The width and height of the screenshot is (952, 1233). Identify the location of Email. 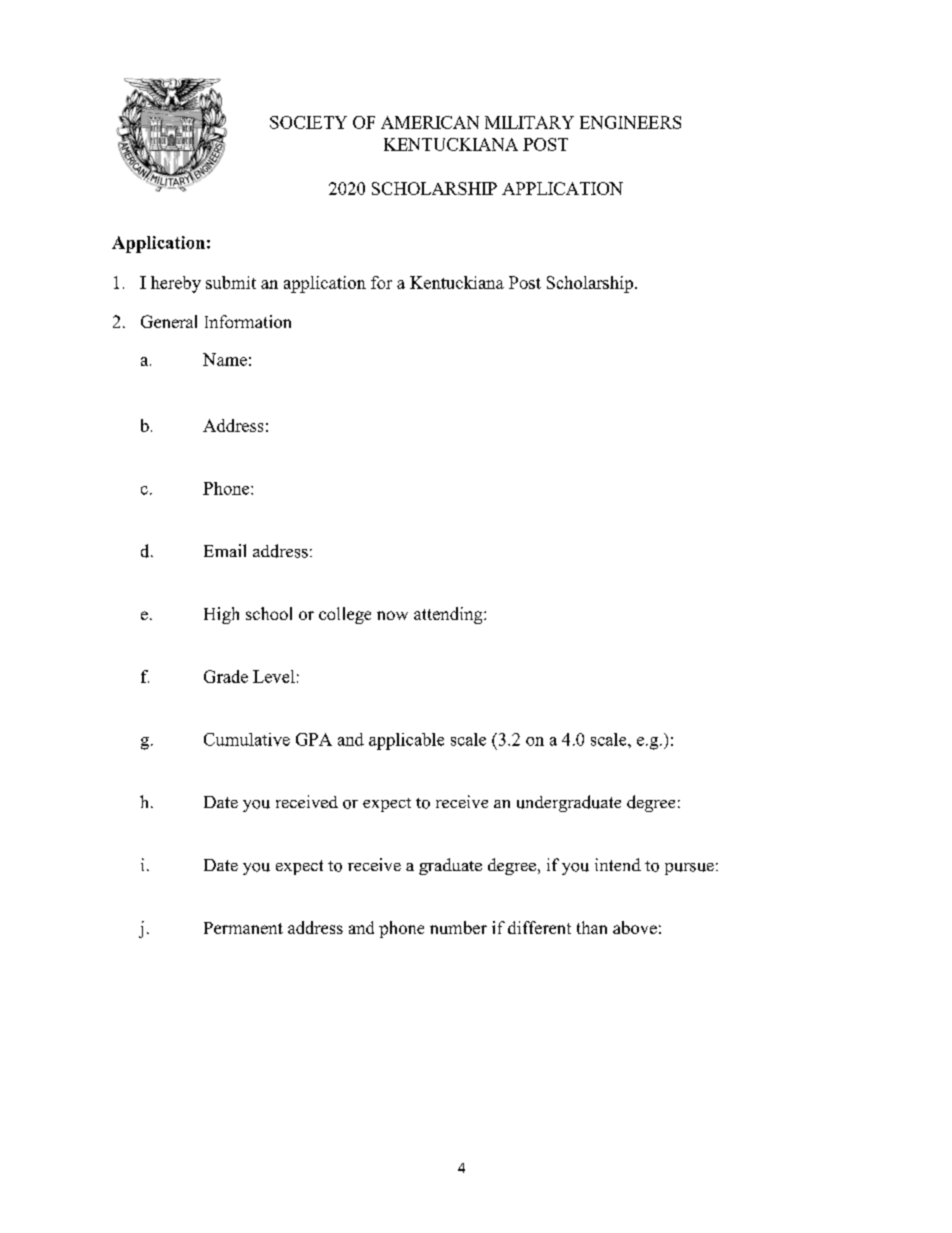
(225, 550).
